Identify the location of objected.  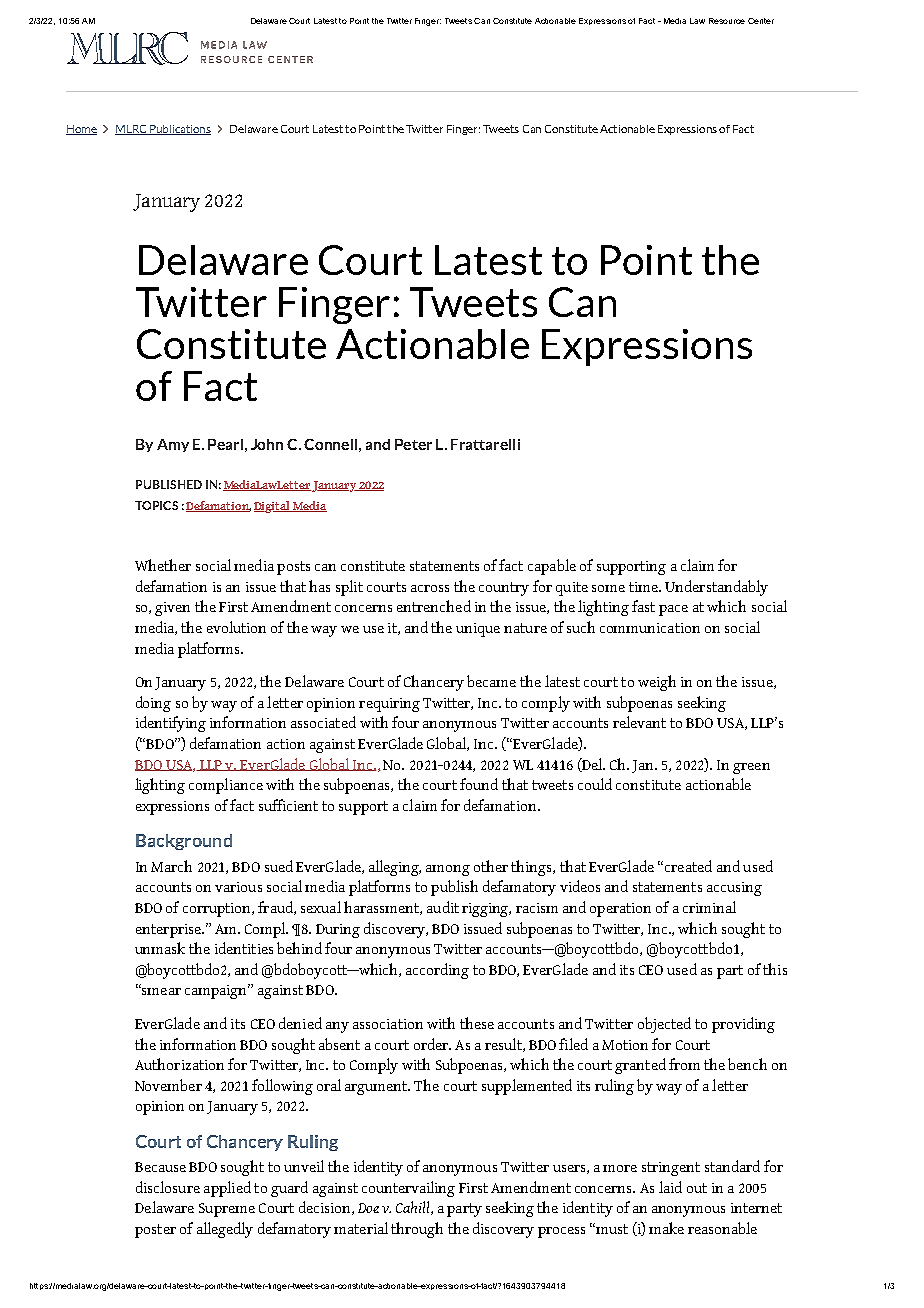
(664, 1025).
